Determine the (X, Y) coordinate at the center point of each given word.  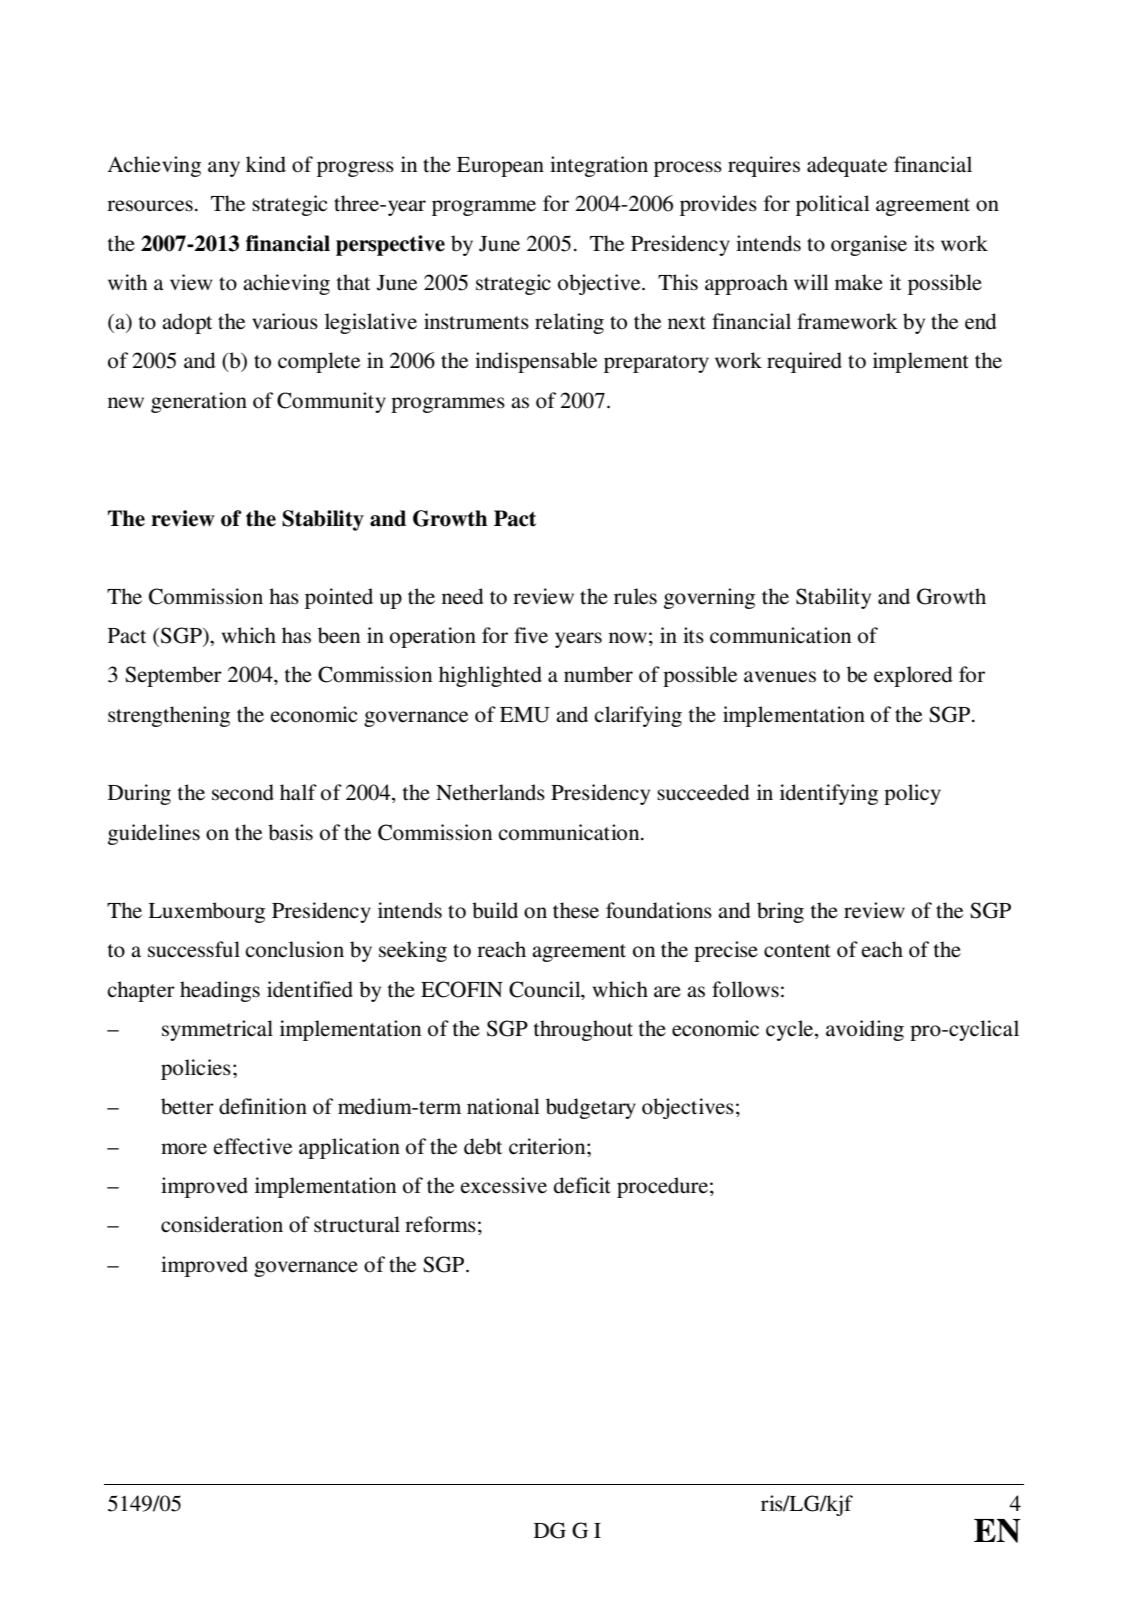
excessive (503, 1185)
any (224, 169)
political (833, 205)
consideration (222, 1224)
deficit (582, 1185)
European (500, 167)
